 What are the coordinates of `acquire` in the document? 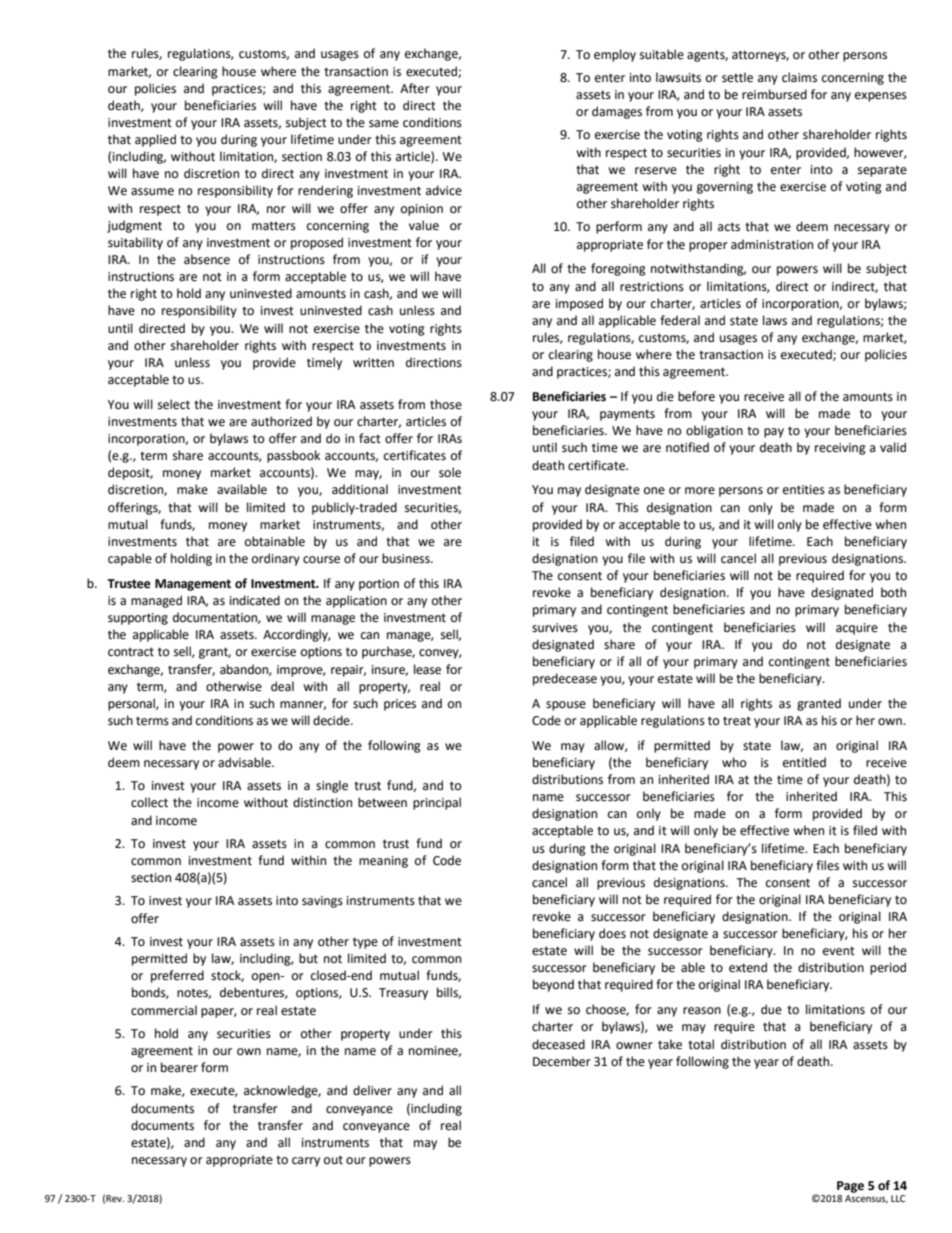 It's located at (857, 629).
